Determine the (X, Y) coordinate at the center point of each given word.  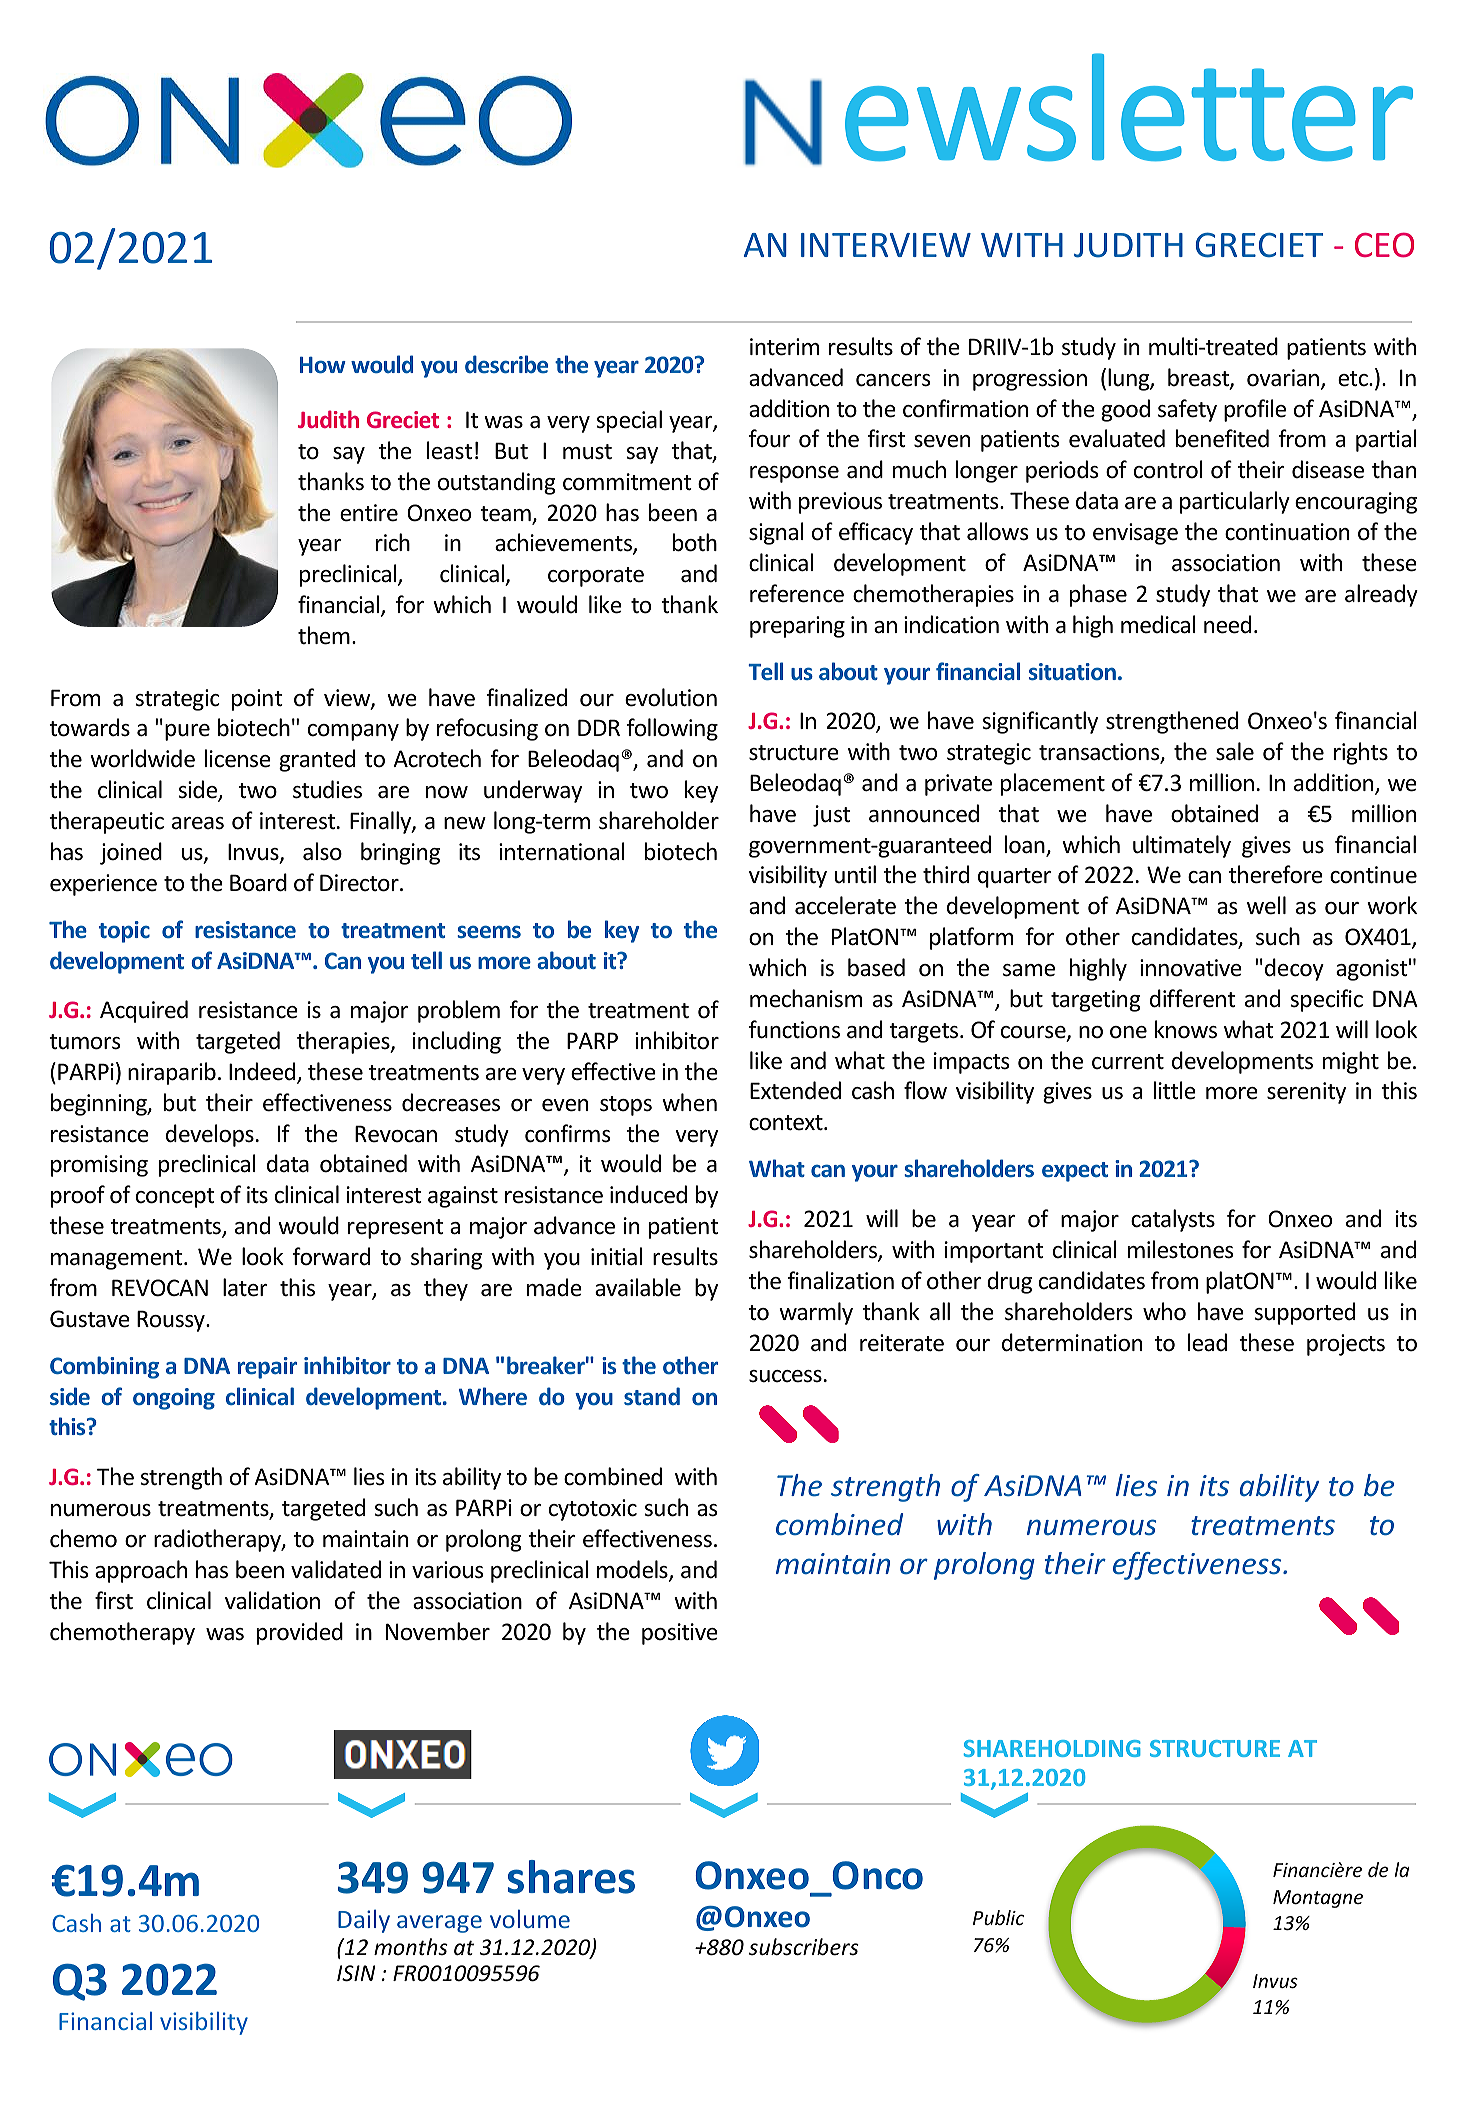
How (323, 365)
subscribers (804, 1947)
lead (1207, 1342)
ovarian (1284, 379)
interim (784, 347)
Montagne (1318, 1899)
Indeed (263, 1072)
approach (141, 1571)
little (1175, 1090)
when (689, 1102)
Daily (364, 1921)
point (257, 700)
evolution (671, 697)
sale (1235, 751)
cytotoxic (593, 1510)
